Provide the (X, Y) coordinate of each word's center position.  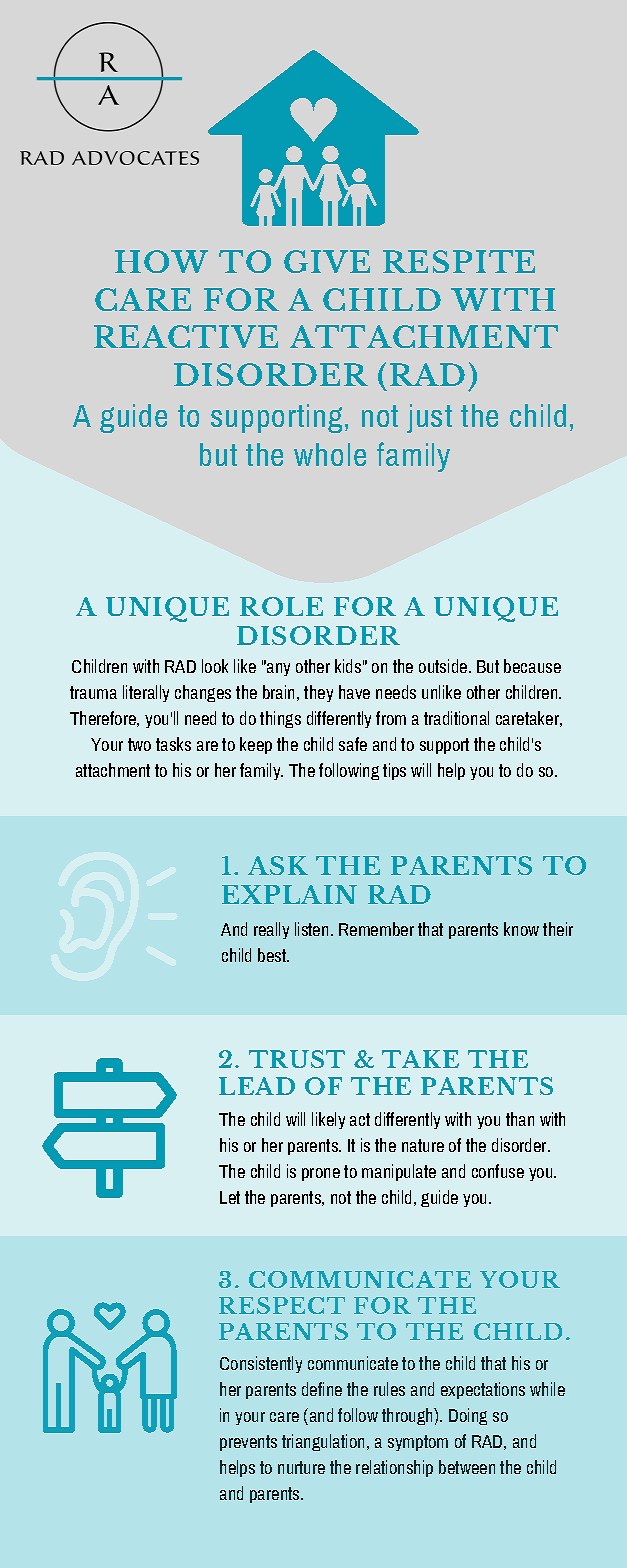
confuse (498, 1171)
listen (311, 929)
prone (321, 1174)
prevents (248, 1443)
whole (330, 454)
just (429, 418)
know (521, 929)
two (139, 744)
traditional (456, 718)
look (215, 666)
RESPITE (459, 261)
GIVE (327, 261)
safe (353, 744)
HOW (161, 261)
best (273, 955)
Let (230, 1197)
